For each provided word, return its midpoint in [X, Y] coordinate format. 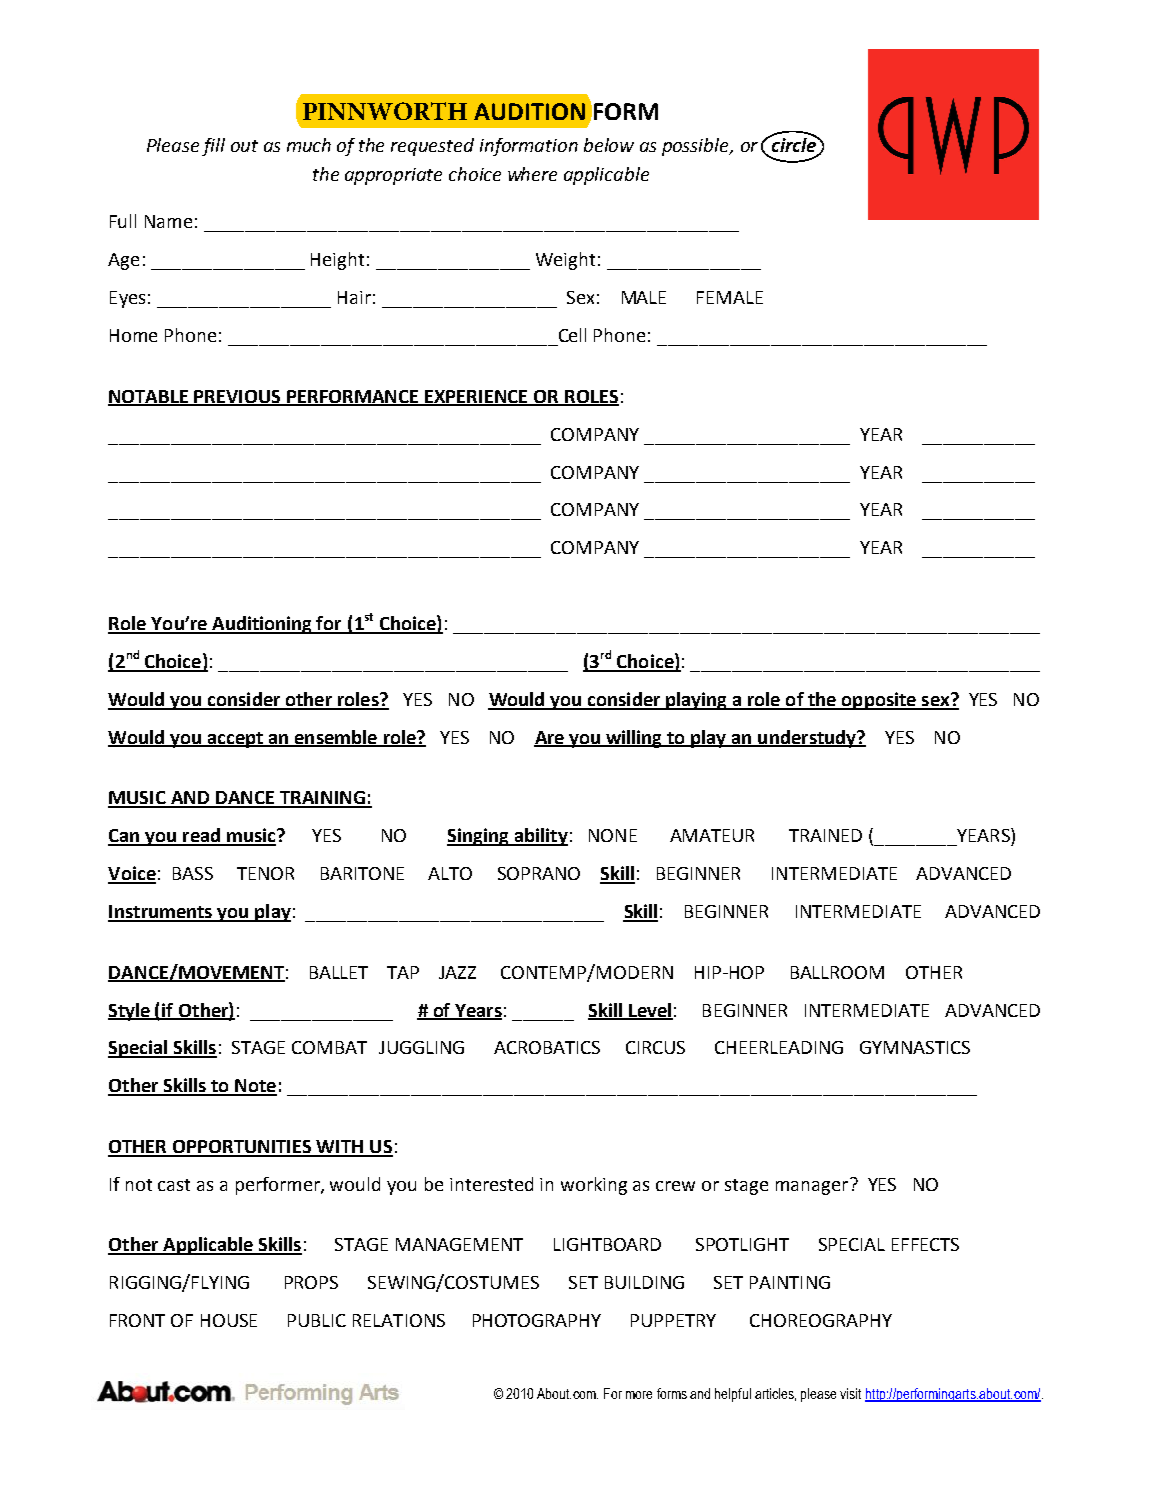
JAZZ [457, 972]
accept [235, 740]
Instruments [161, 913]
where [532, 174]
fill [213, 147]
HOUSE [229, 1320]
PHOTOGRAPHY [537, 1320]
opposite [879, 701]
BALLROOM [837, 972]
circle [793, 143]
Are [550, 738]
